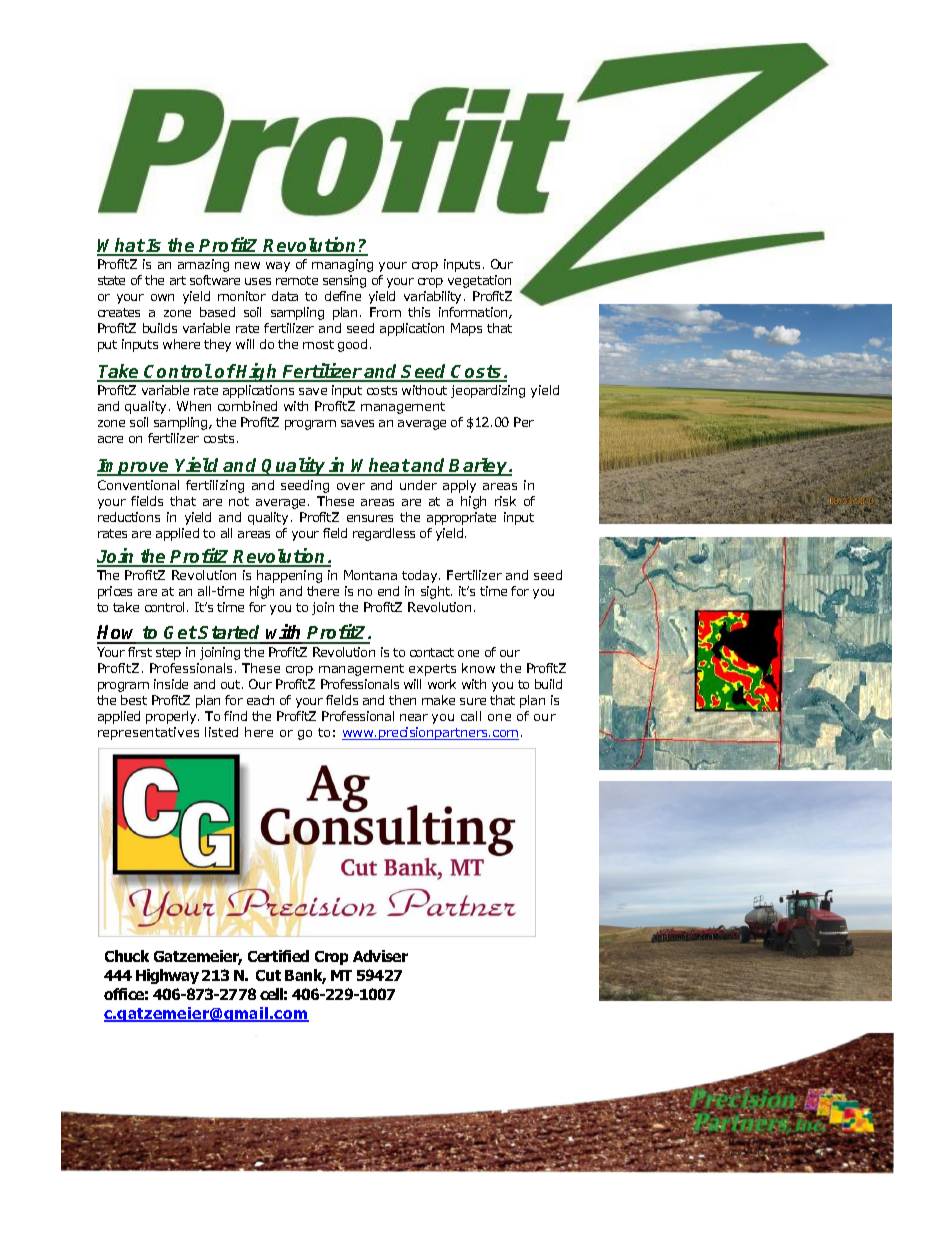  What do you see at coordinates (134, 467) in the document?
I see `Improve` at bounding box center [134, 467].
